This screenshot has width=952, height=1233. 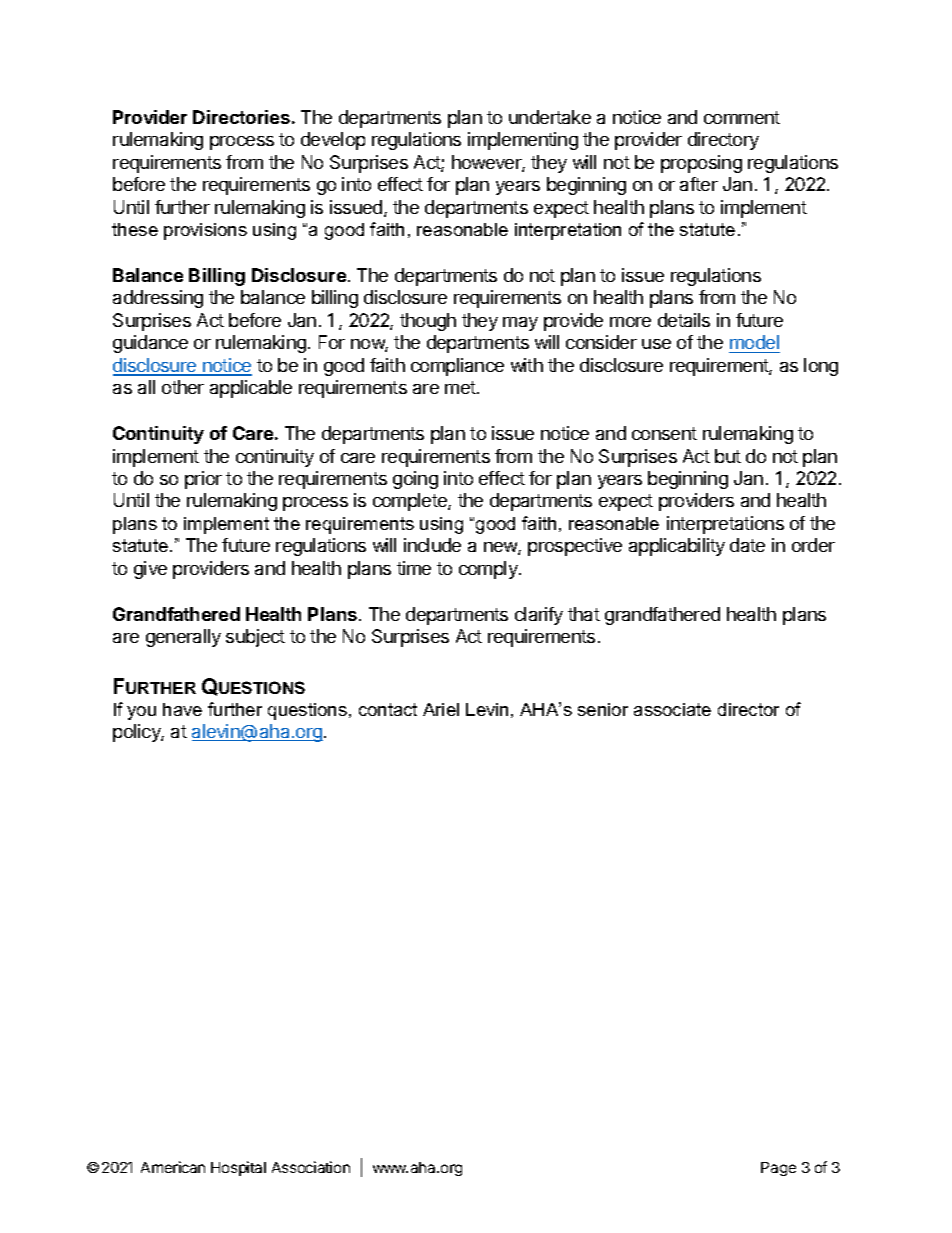 What do you see at coordinates (550, 117) in the screenshot?
I see `undertake` at bounding box center [550, 117].
